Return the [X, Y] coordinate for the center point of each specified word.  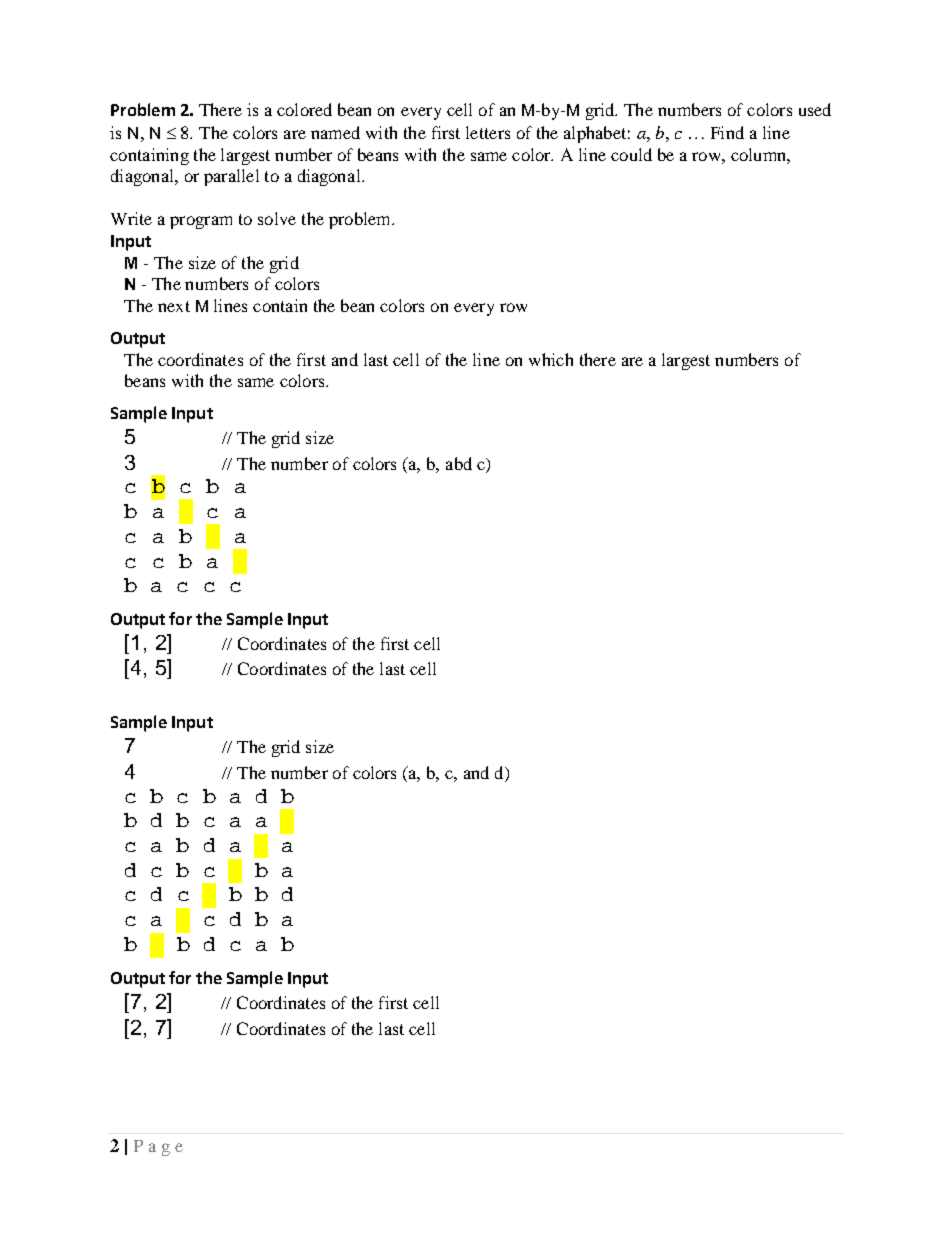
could [631, 154]
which [551, 359]
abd [459, 463]
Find [727, 132]
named [335, 132]
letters [488, 132]
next [174, 306]
